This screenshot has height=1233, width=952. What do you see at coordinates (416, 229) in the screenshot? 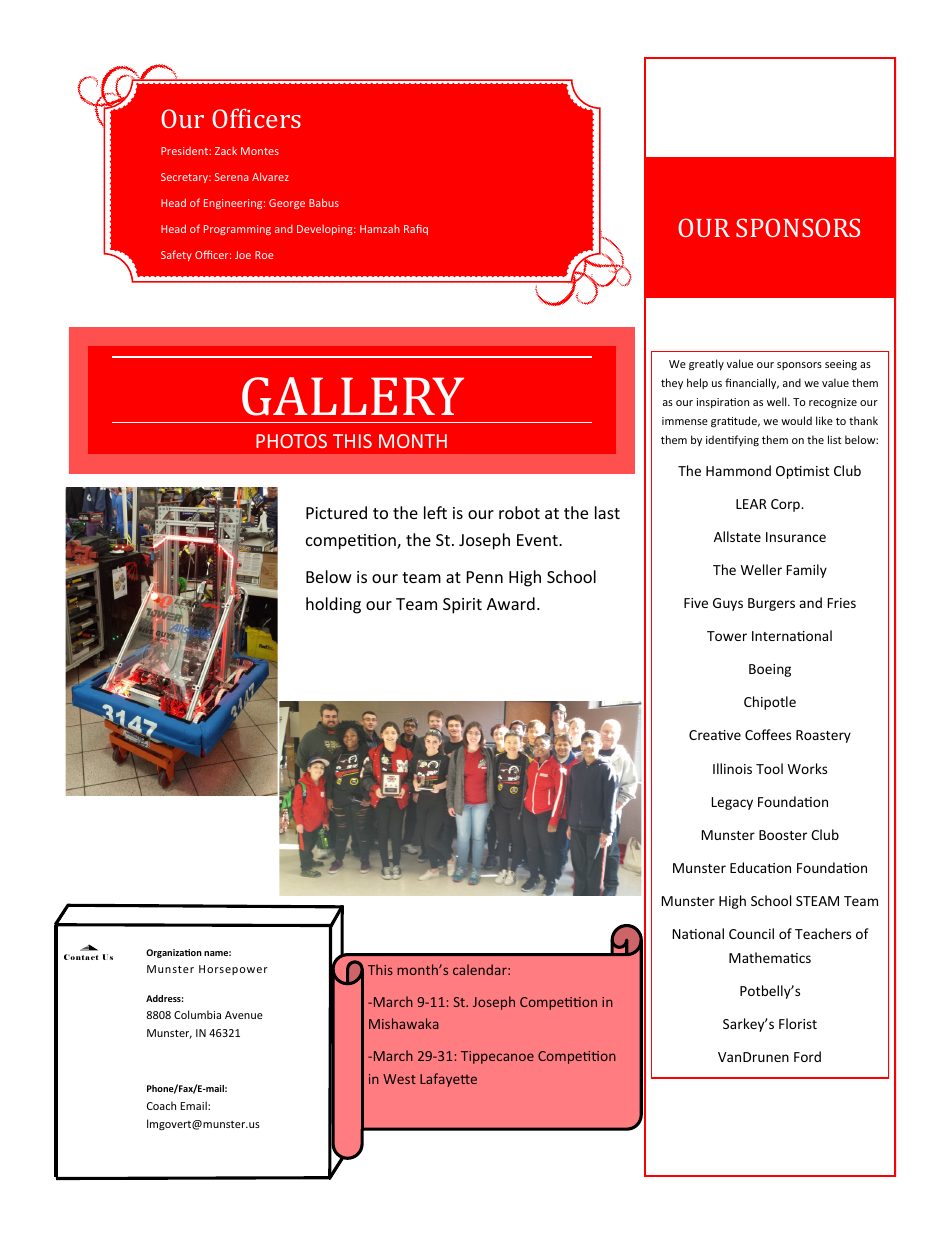
I see `Rafiq` at bounding box center [416, 229].
